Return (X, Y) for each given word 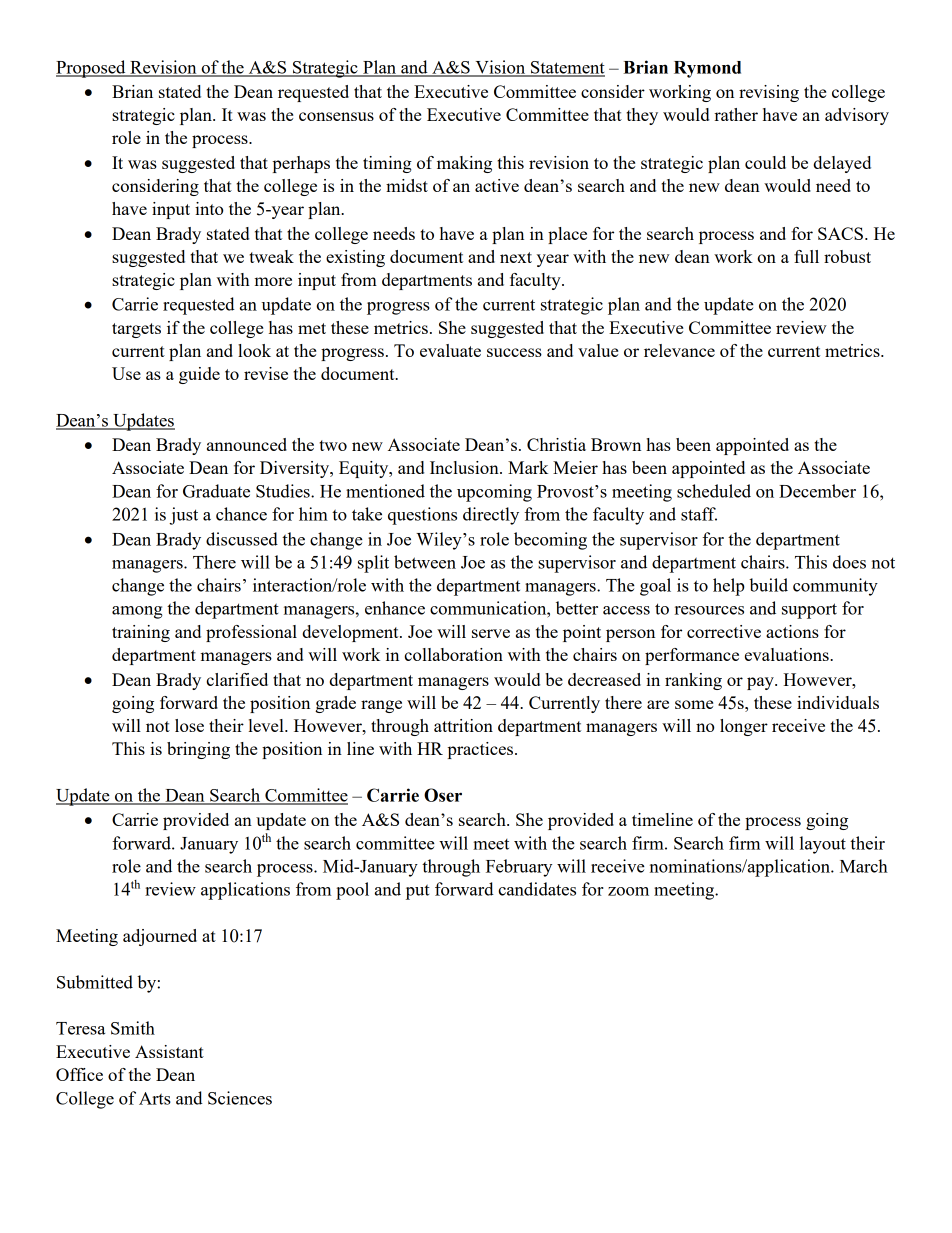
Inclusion (465, 467)
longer (744, 727)
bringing (198, 750)
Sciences (240, 1098)
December (817, 491)
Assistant (169, 1051)
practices (482, 750)
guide (199, 375)
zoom (628, 891)
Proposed (92, 69)
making (464, 164)
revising (769, 93)
